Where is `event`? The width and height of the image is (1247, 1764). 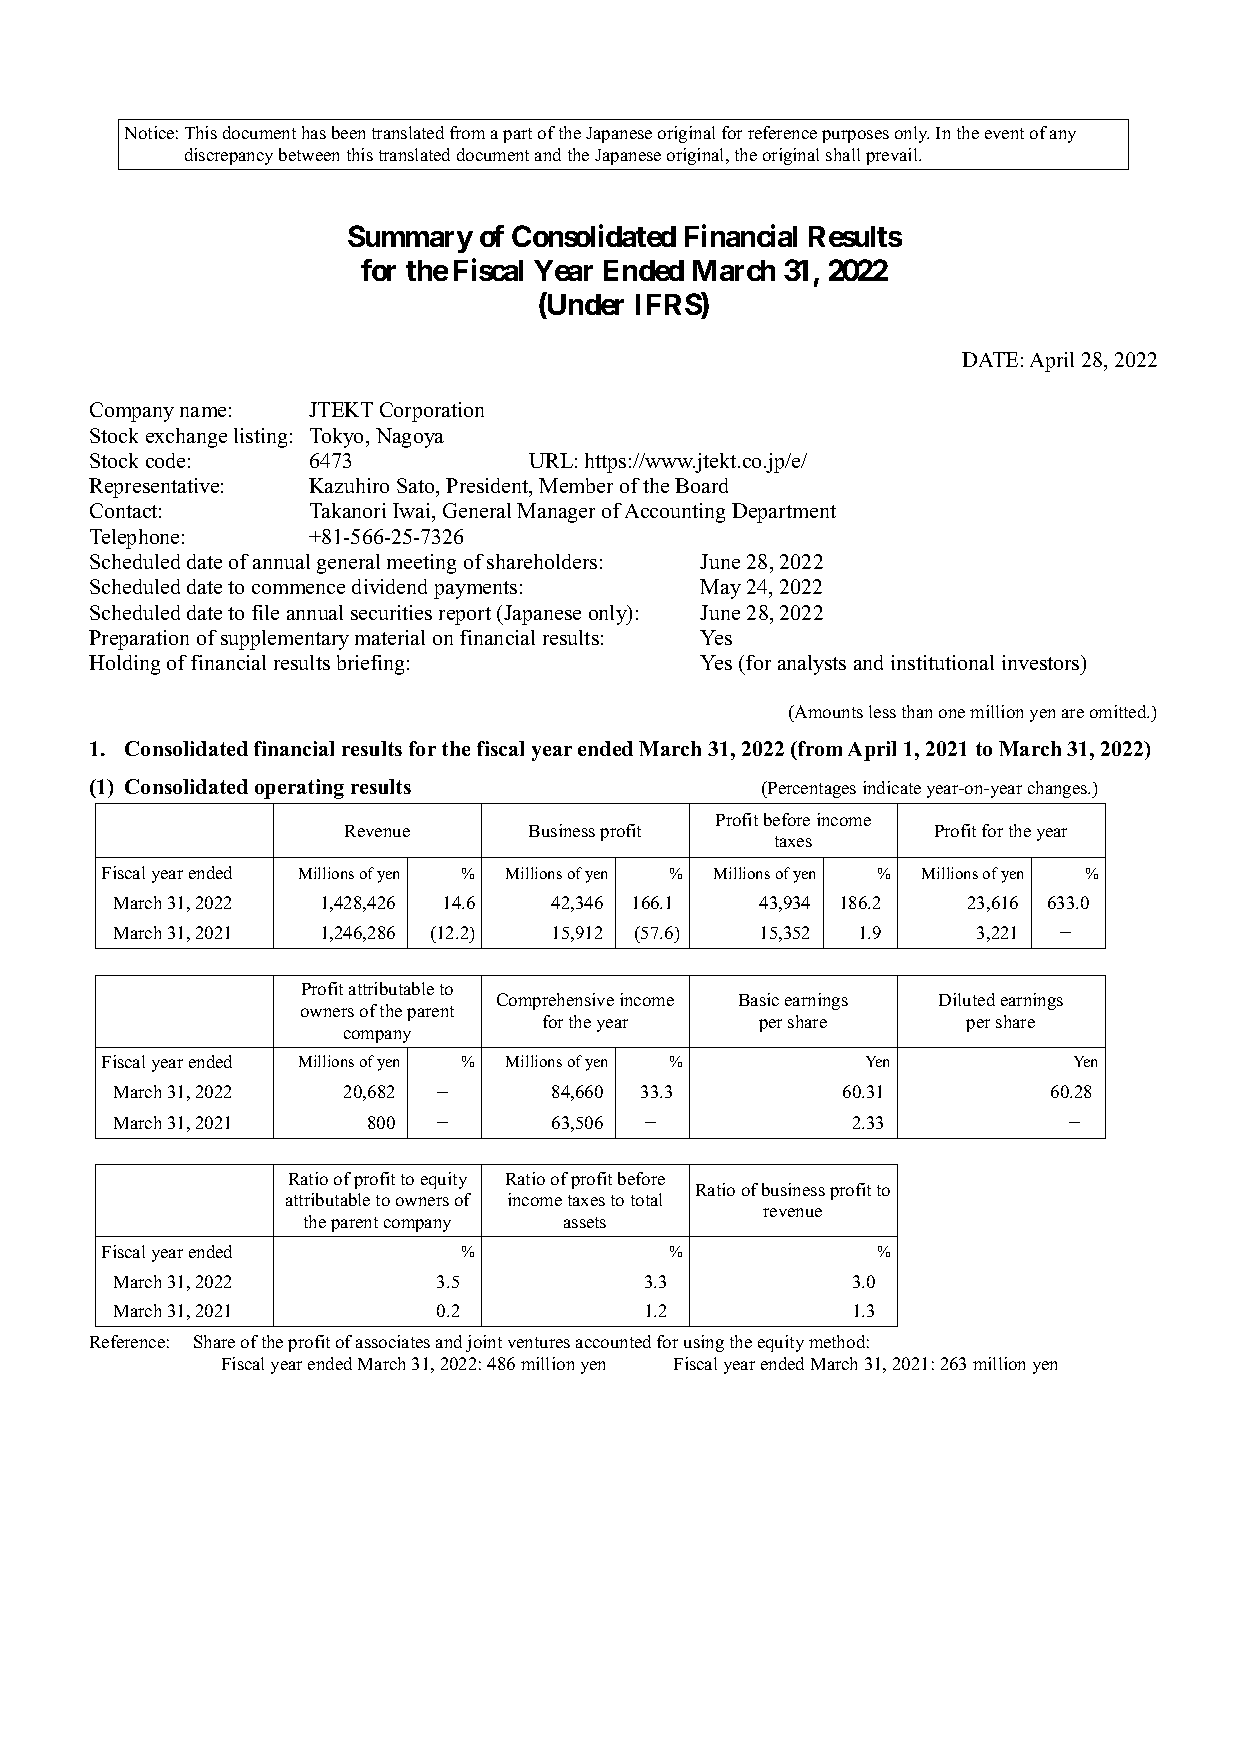 event is located at coordinates (1004, 133).
